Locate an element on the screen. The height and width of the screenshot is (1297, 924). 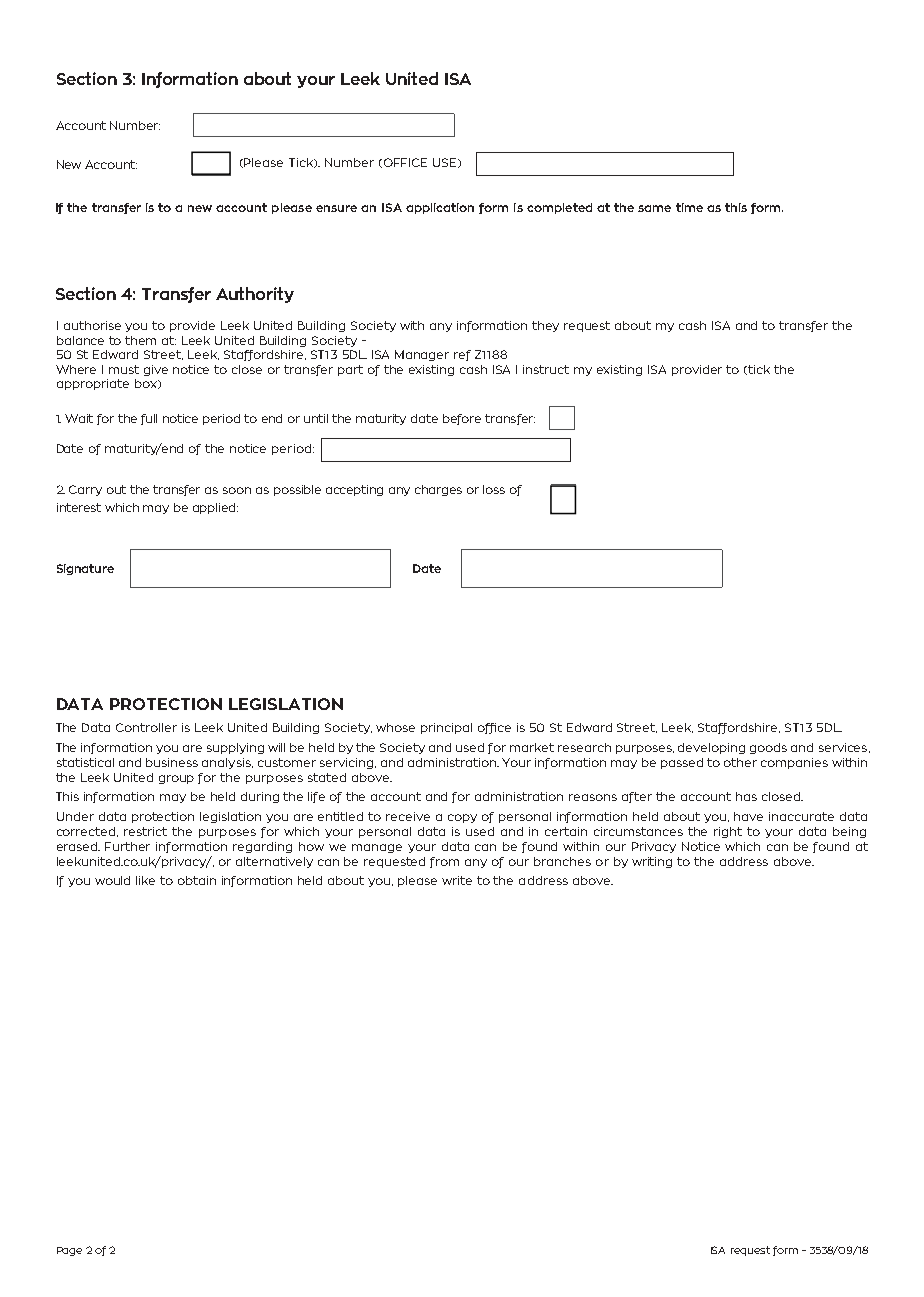
write is located at coordinates (457, 880).
